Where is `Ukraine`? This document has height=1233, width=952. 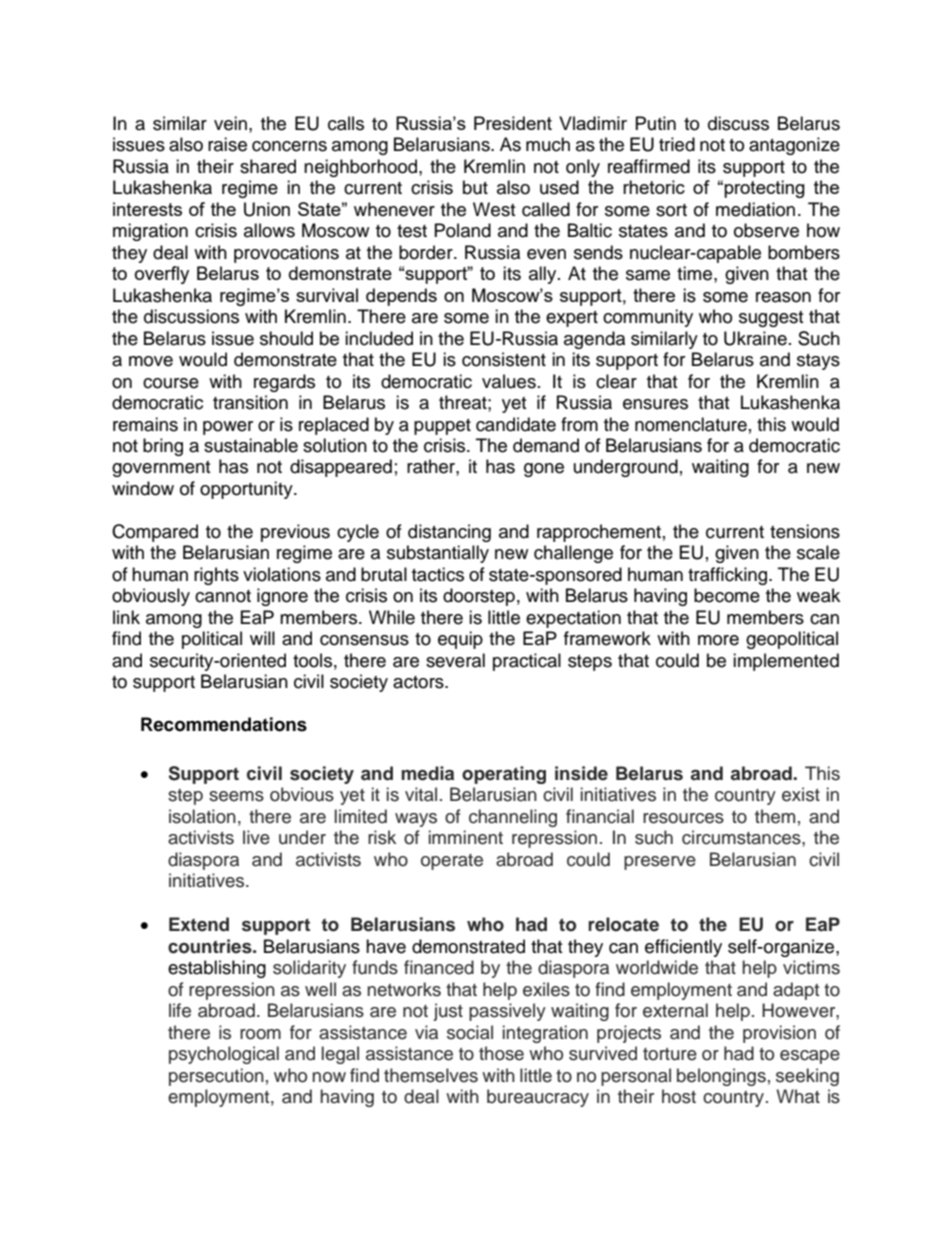
Ukraine is located at coordinates (755, 338).
